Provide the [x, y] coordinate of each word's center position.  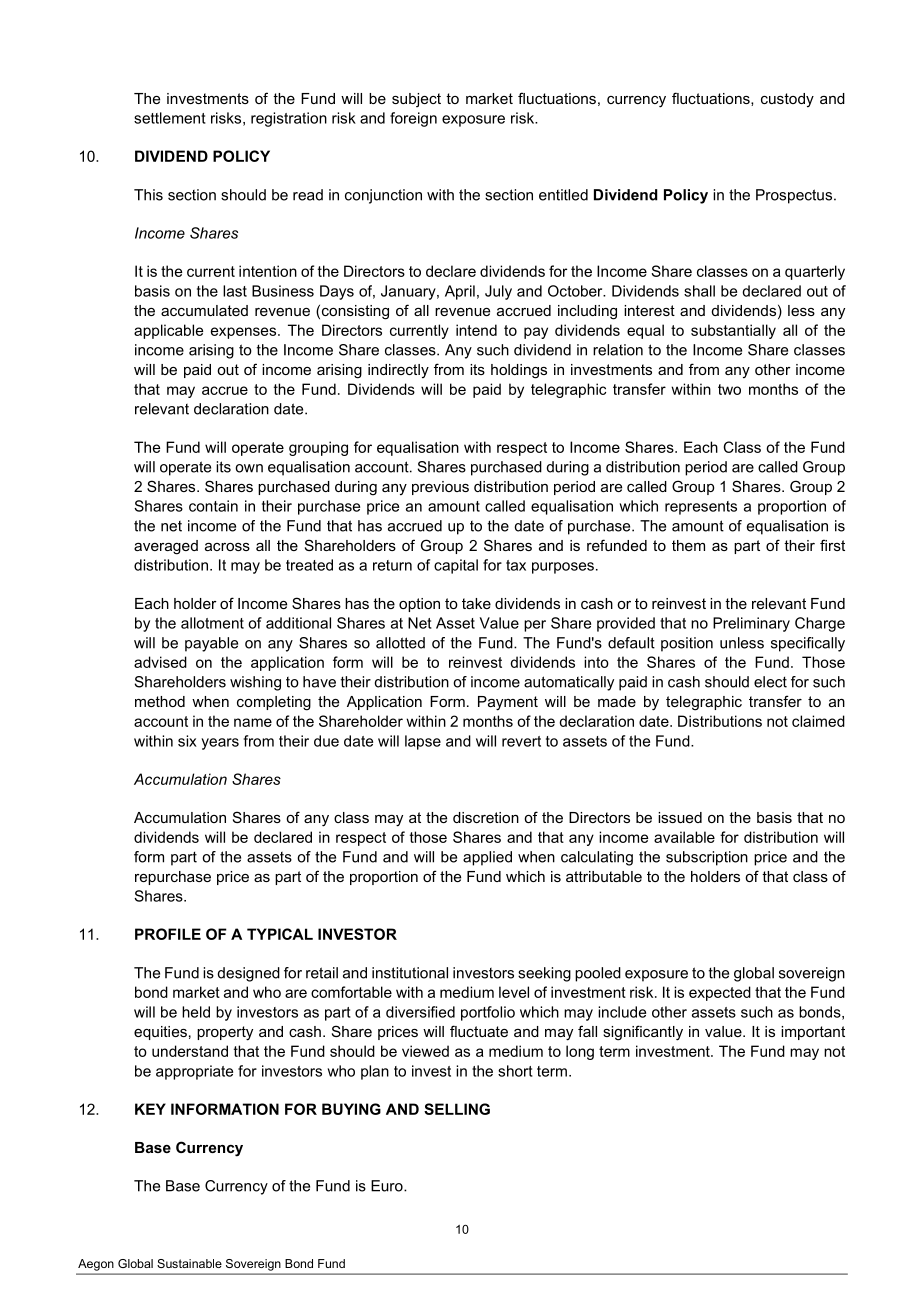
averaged [166, 547]
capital [456, 566]
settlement [170, 118]
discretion [486, 817]
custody [787, 100]
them [688, 545]
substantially [733, 331]
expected [720, 993]
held [196, 1012]
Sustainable [189, 1263]
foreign [413, 119]
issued [680, 817]
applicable [168, 331]
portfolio [488, 1013]
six [187, 741]
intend [476, 330]
